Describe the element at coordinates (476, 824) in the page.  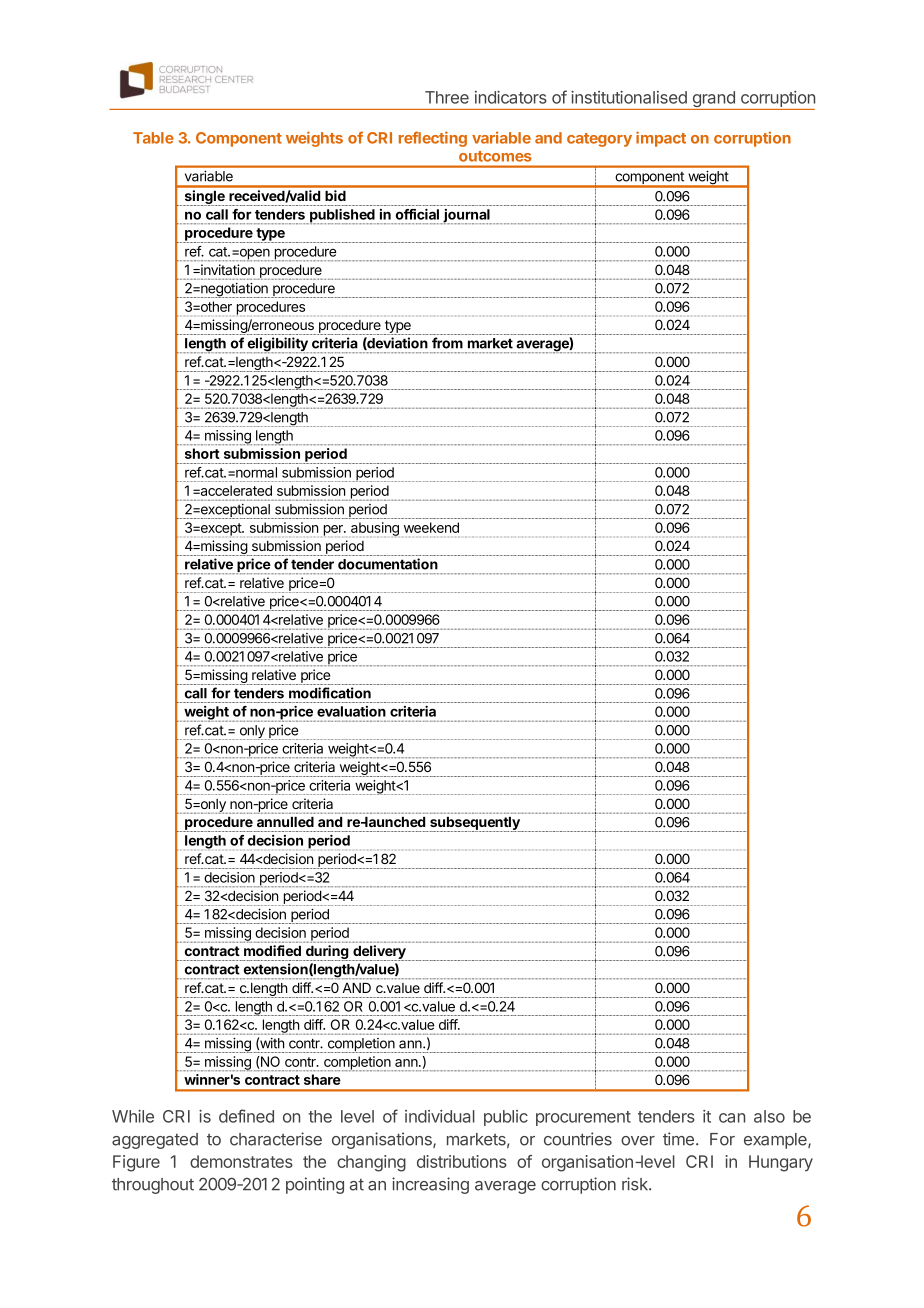
I see `subsequently` at that location.
